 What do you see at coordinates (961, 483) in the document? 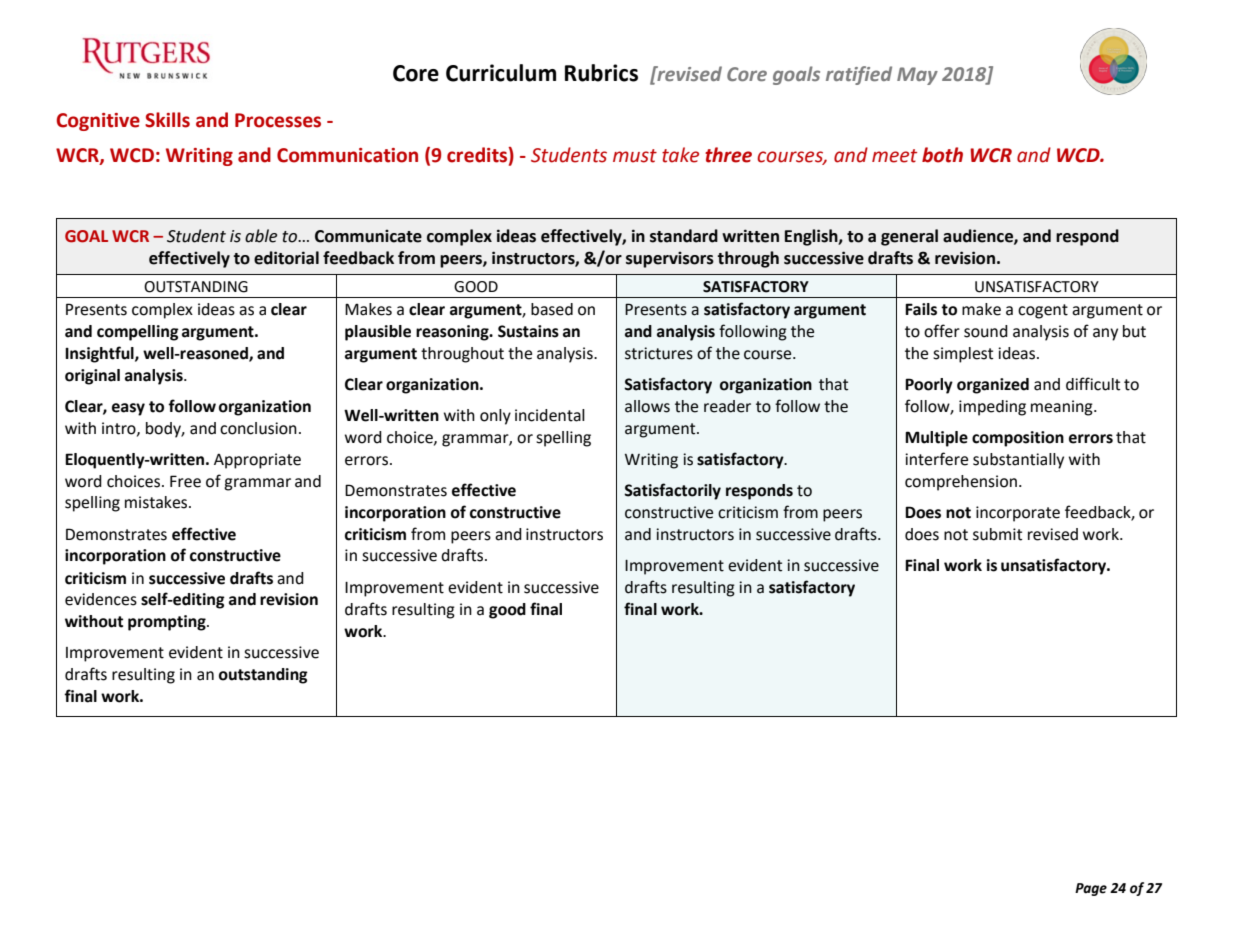
I see `comprehension` at bounding box center [961, 483].
